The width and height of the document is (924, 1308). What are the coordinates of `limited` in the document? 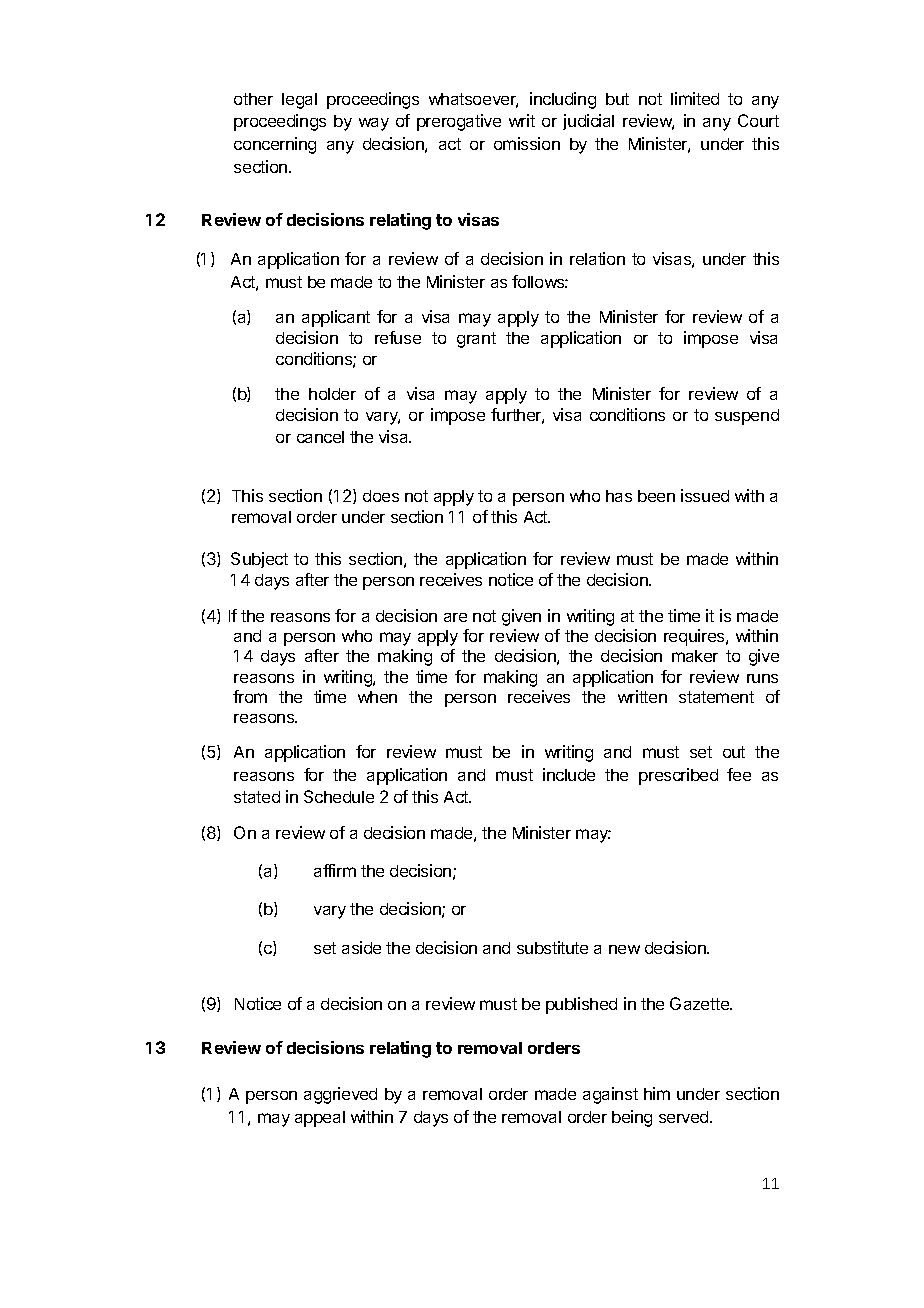 It's located at (695, 98).
